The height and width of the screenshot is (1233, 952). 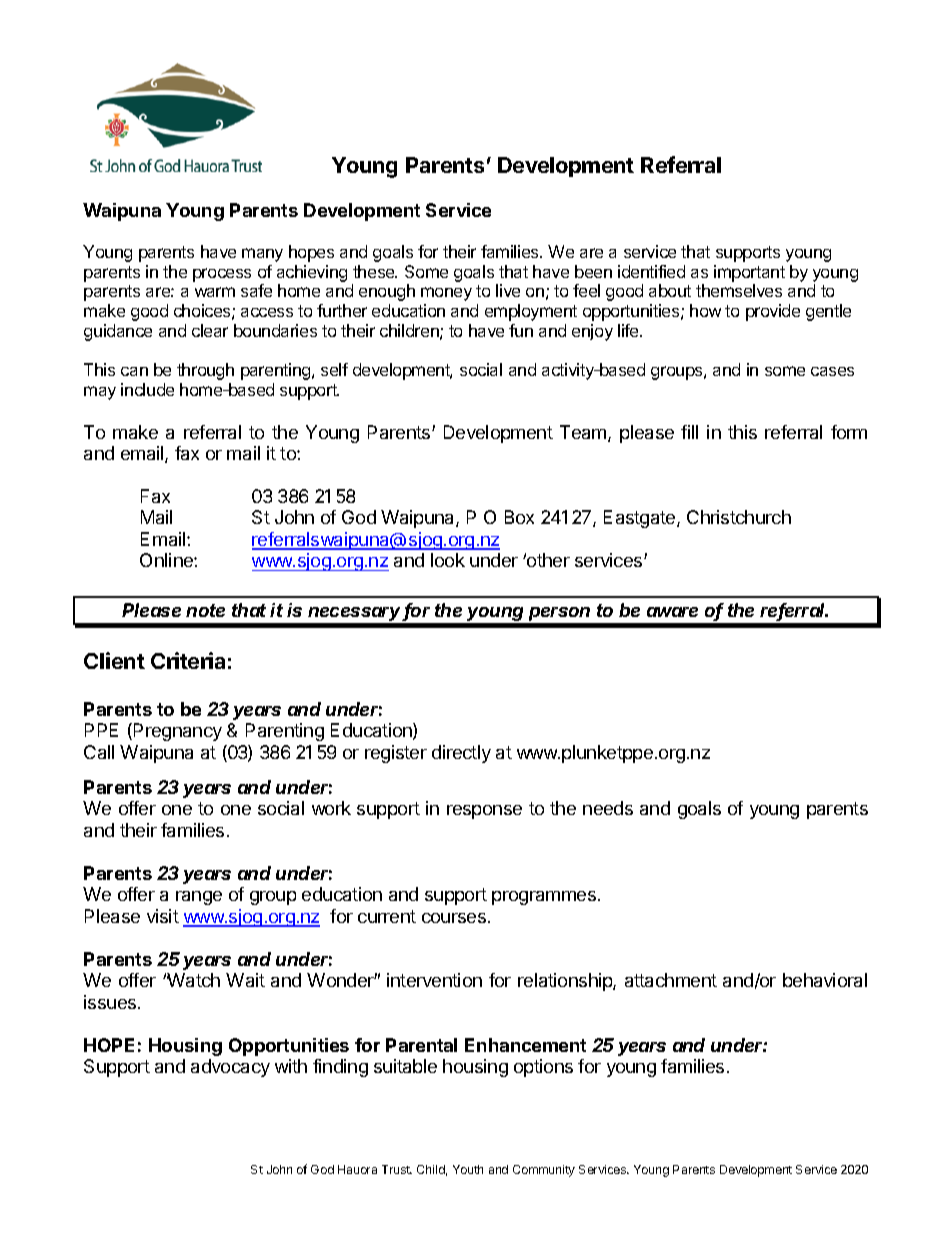 What do you see at coordinates (454, 918) in the screenshot?
I see `courses` at bounding box center [454, 918].
